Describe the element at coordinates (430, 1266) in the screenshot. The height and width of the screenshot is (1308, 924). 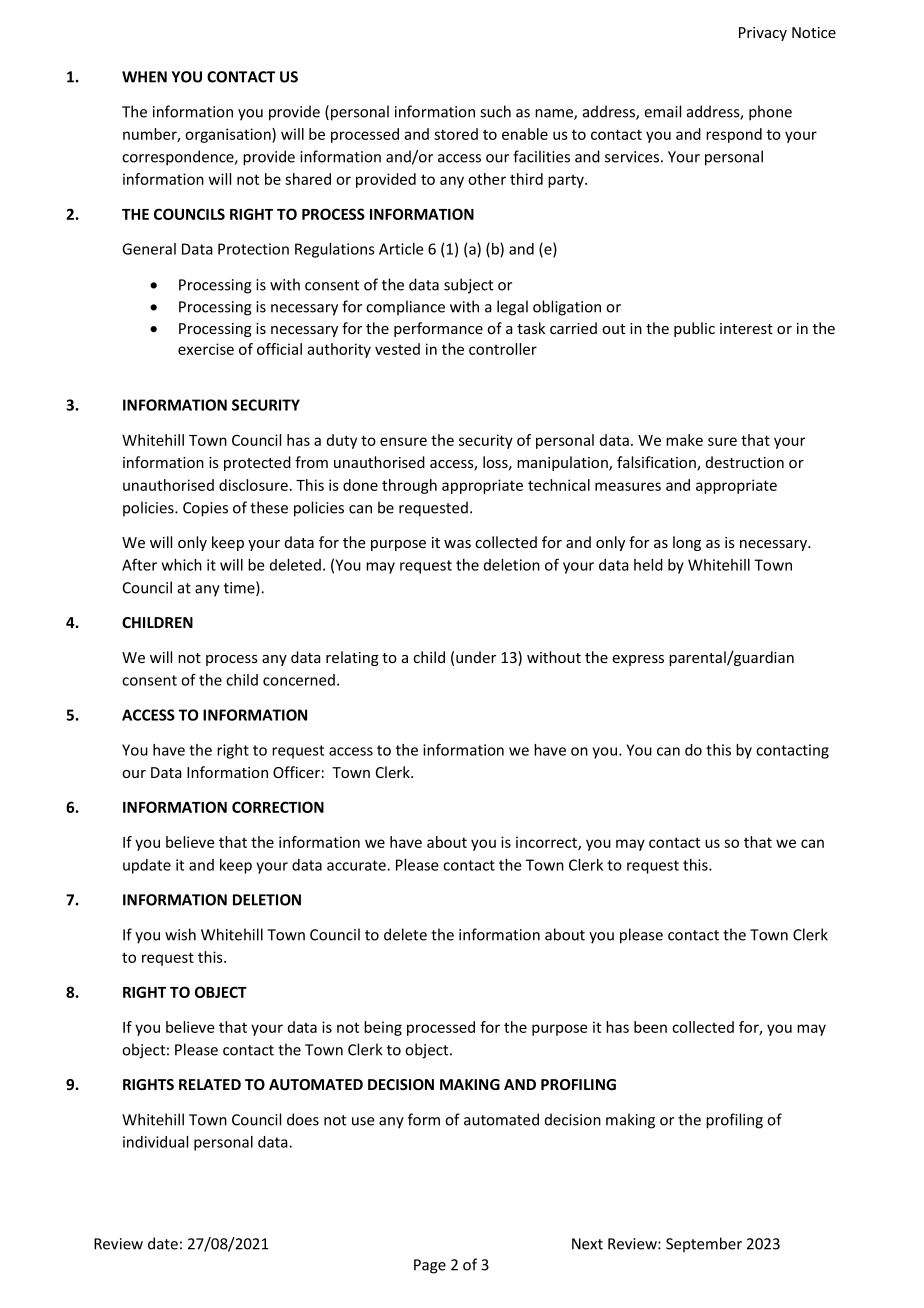
I see `Page` at that location.
